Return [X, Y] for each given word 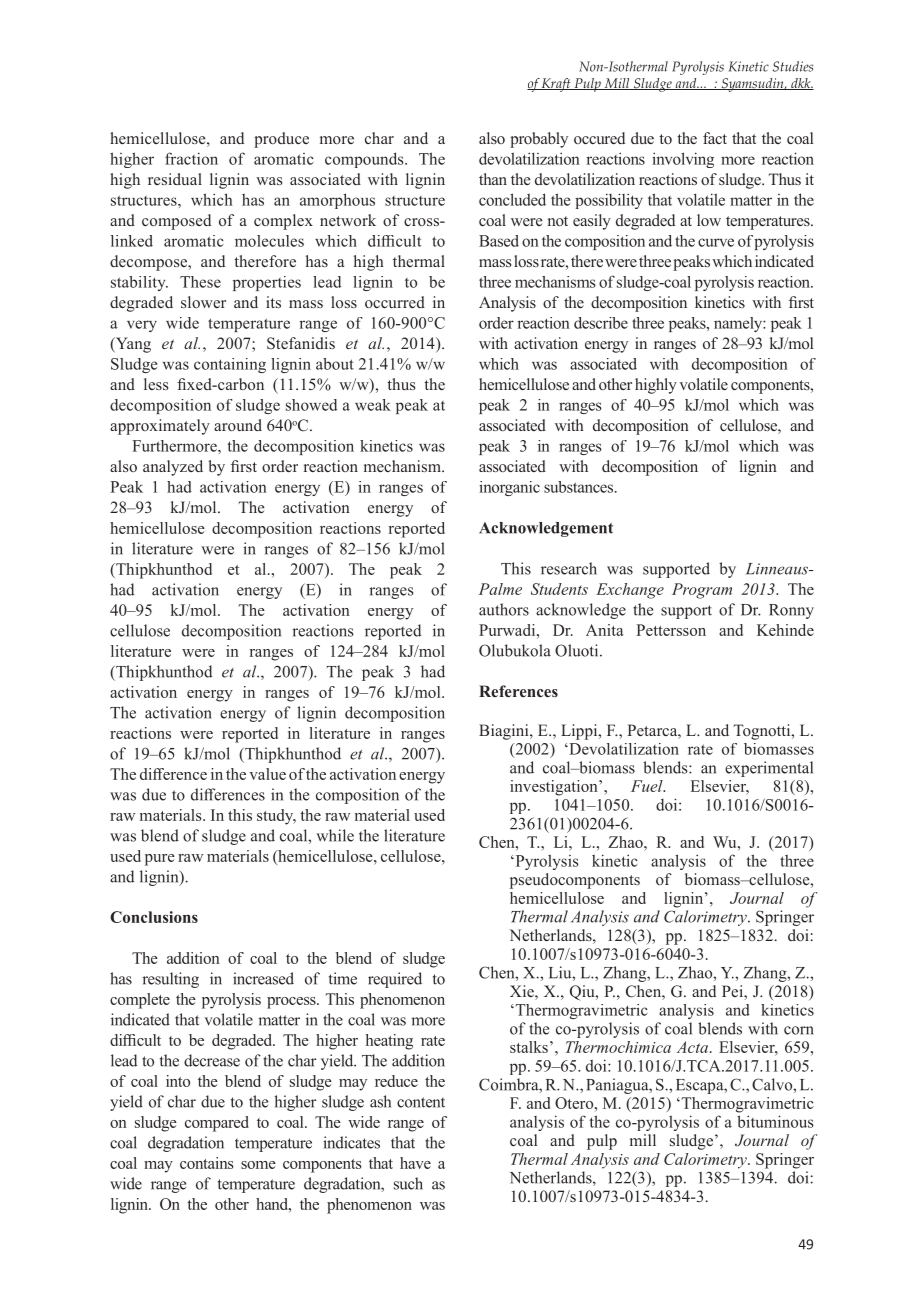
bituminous [775, 1121]
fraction [191, 158]
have [415, 1163]
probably [539, 140]
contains [207, 1163]
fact [715, 138]
